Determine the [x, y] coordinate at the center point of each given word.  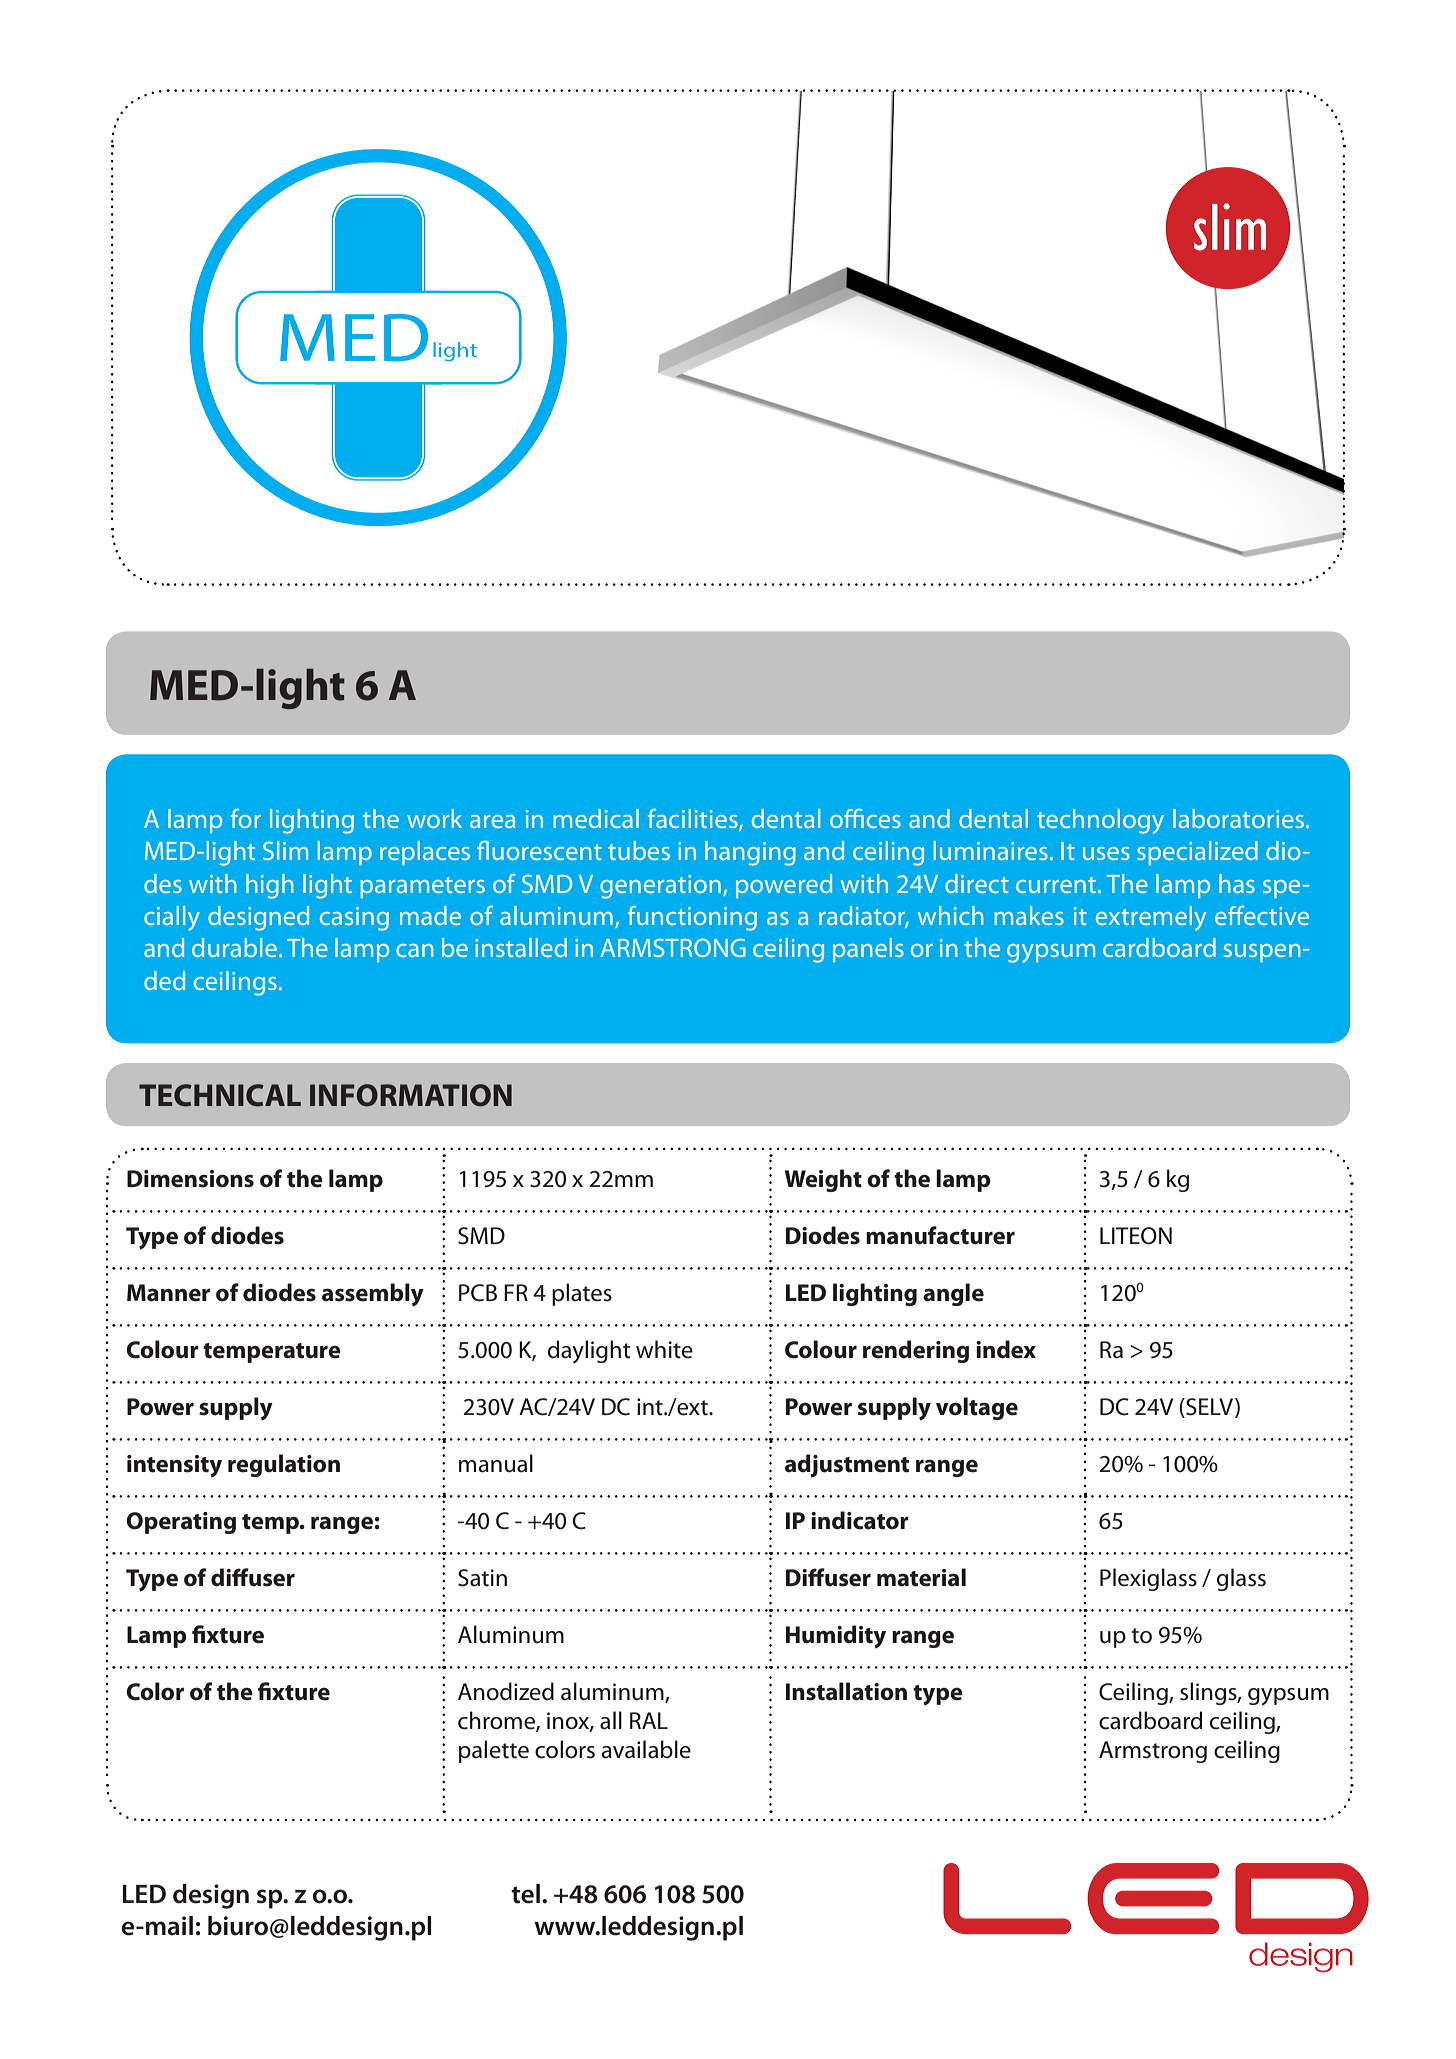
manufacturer [940, 1235]
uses [1106, 853]
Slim [285, 850]
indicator [860, 1520]
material [921, 1577]
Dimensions [190, 1179]
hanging [750, 853]
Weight [823, 1180]
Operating [181, 1523]
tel [525, 1894]
